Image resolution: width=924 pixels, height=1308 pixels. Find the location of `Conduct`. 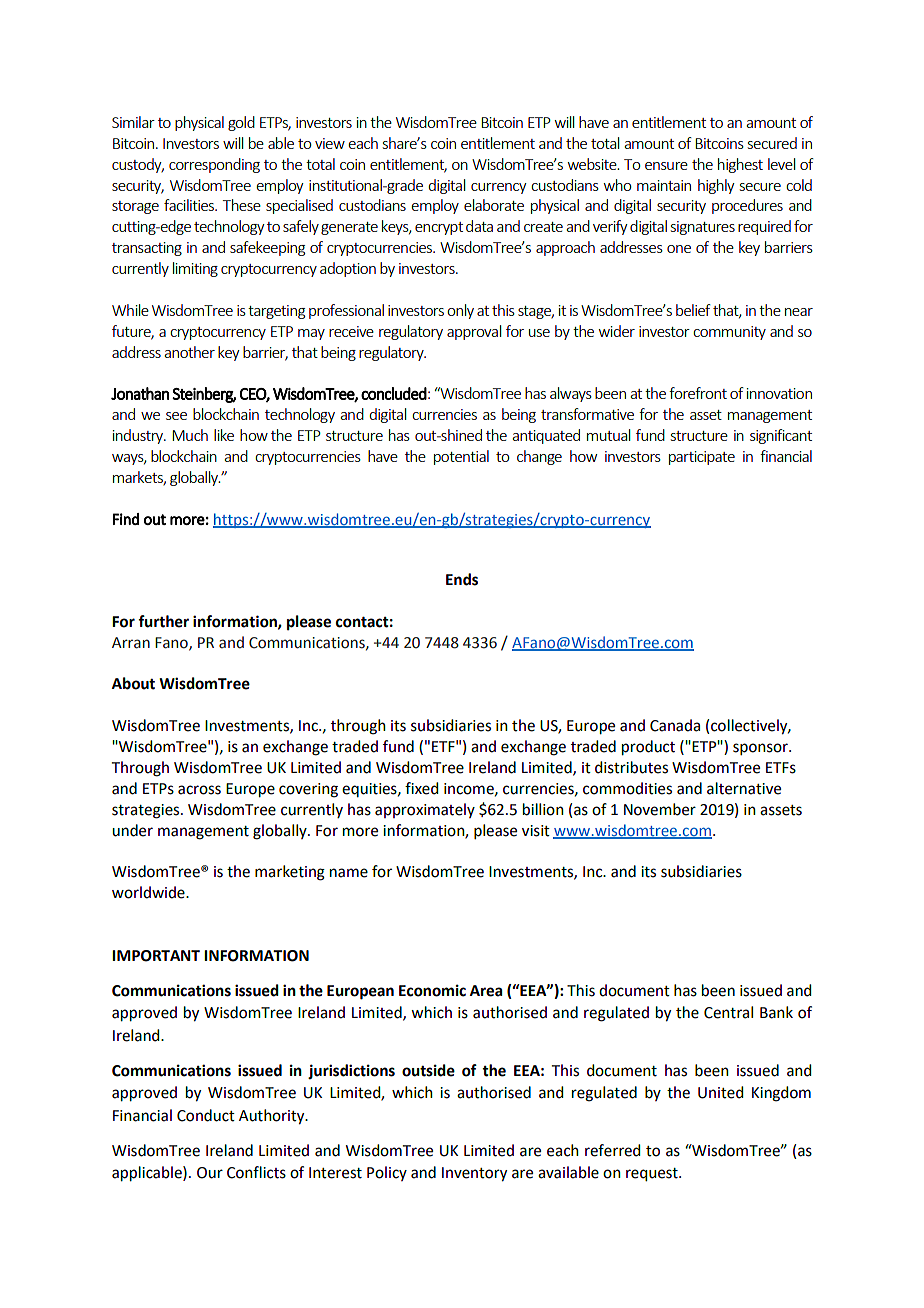

Conduct is located at coordinates (206, 1115).
